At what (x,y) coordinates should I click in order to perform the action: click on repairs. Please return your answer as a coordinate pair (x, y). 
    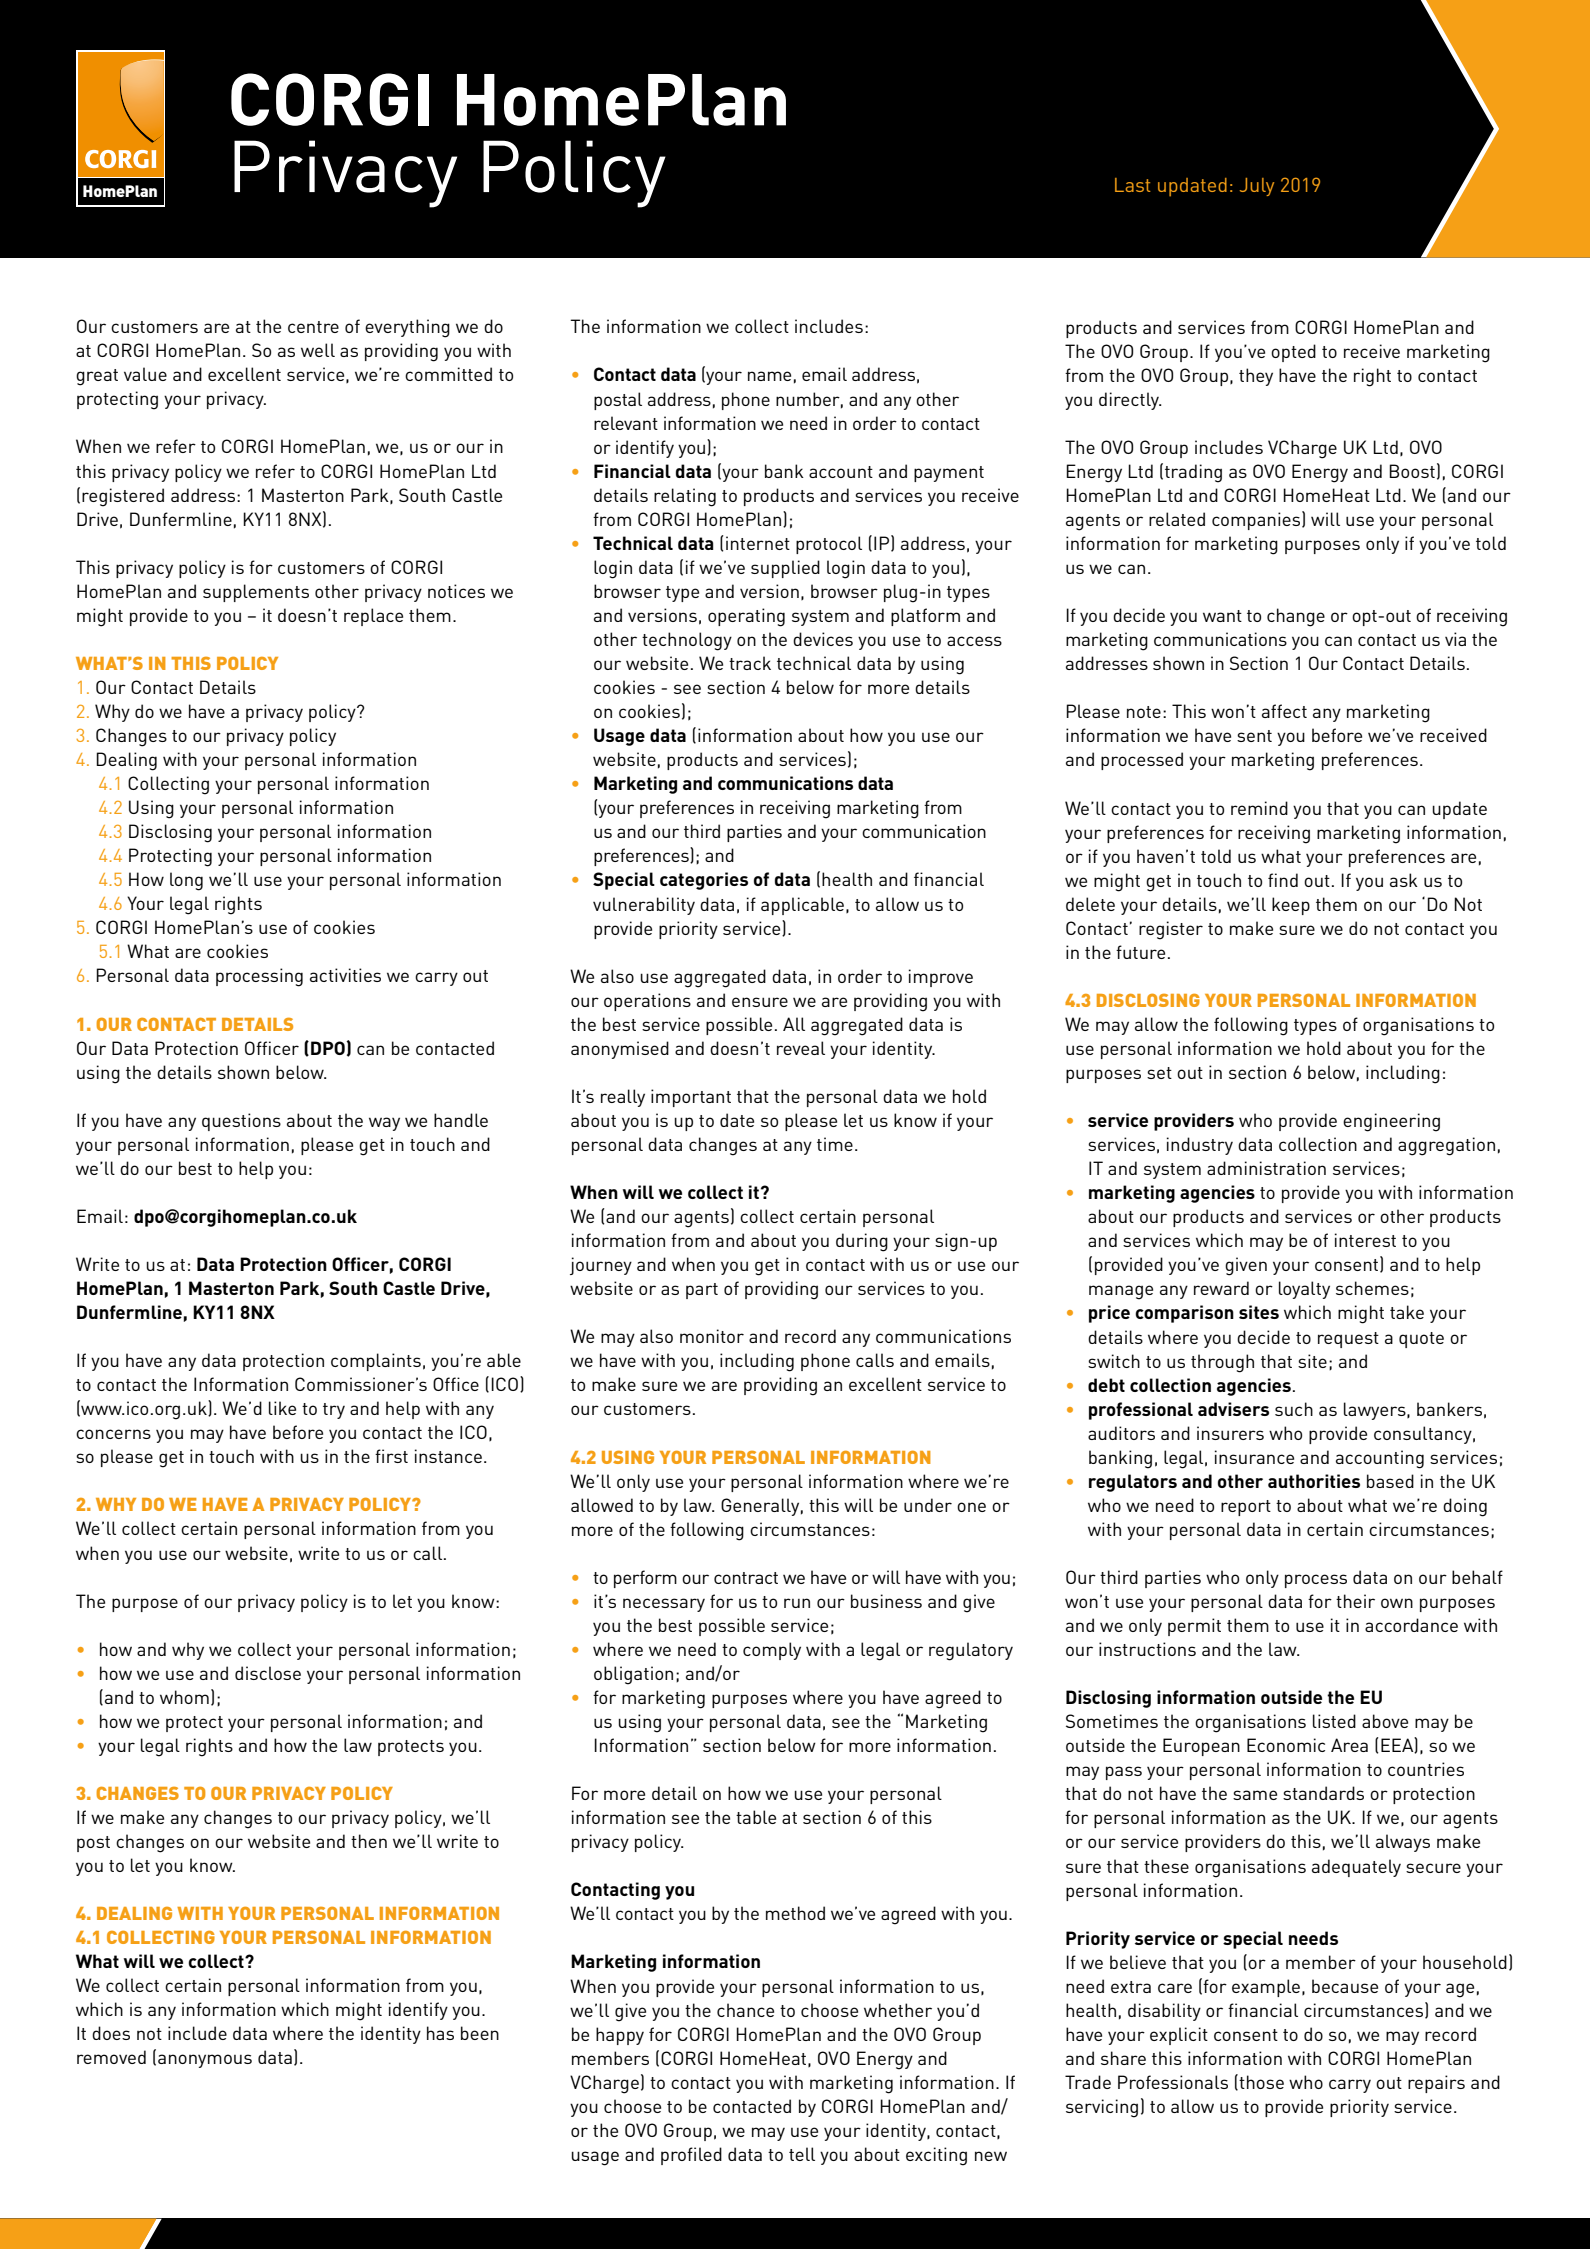
    Looking at the image, I should click on (1436, 2084).
